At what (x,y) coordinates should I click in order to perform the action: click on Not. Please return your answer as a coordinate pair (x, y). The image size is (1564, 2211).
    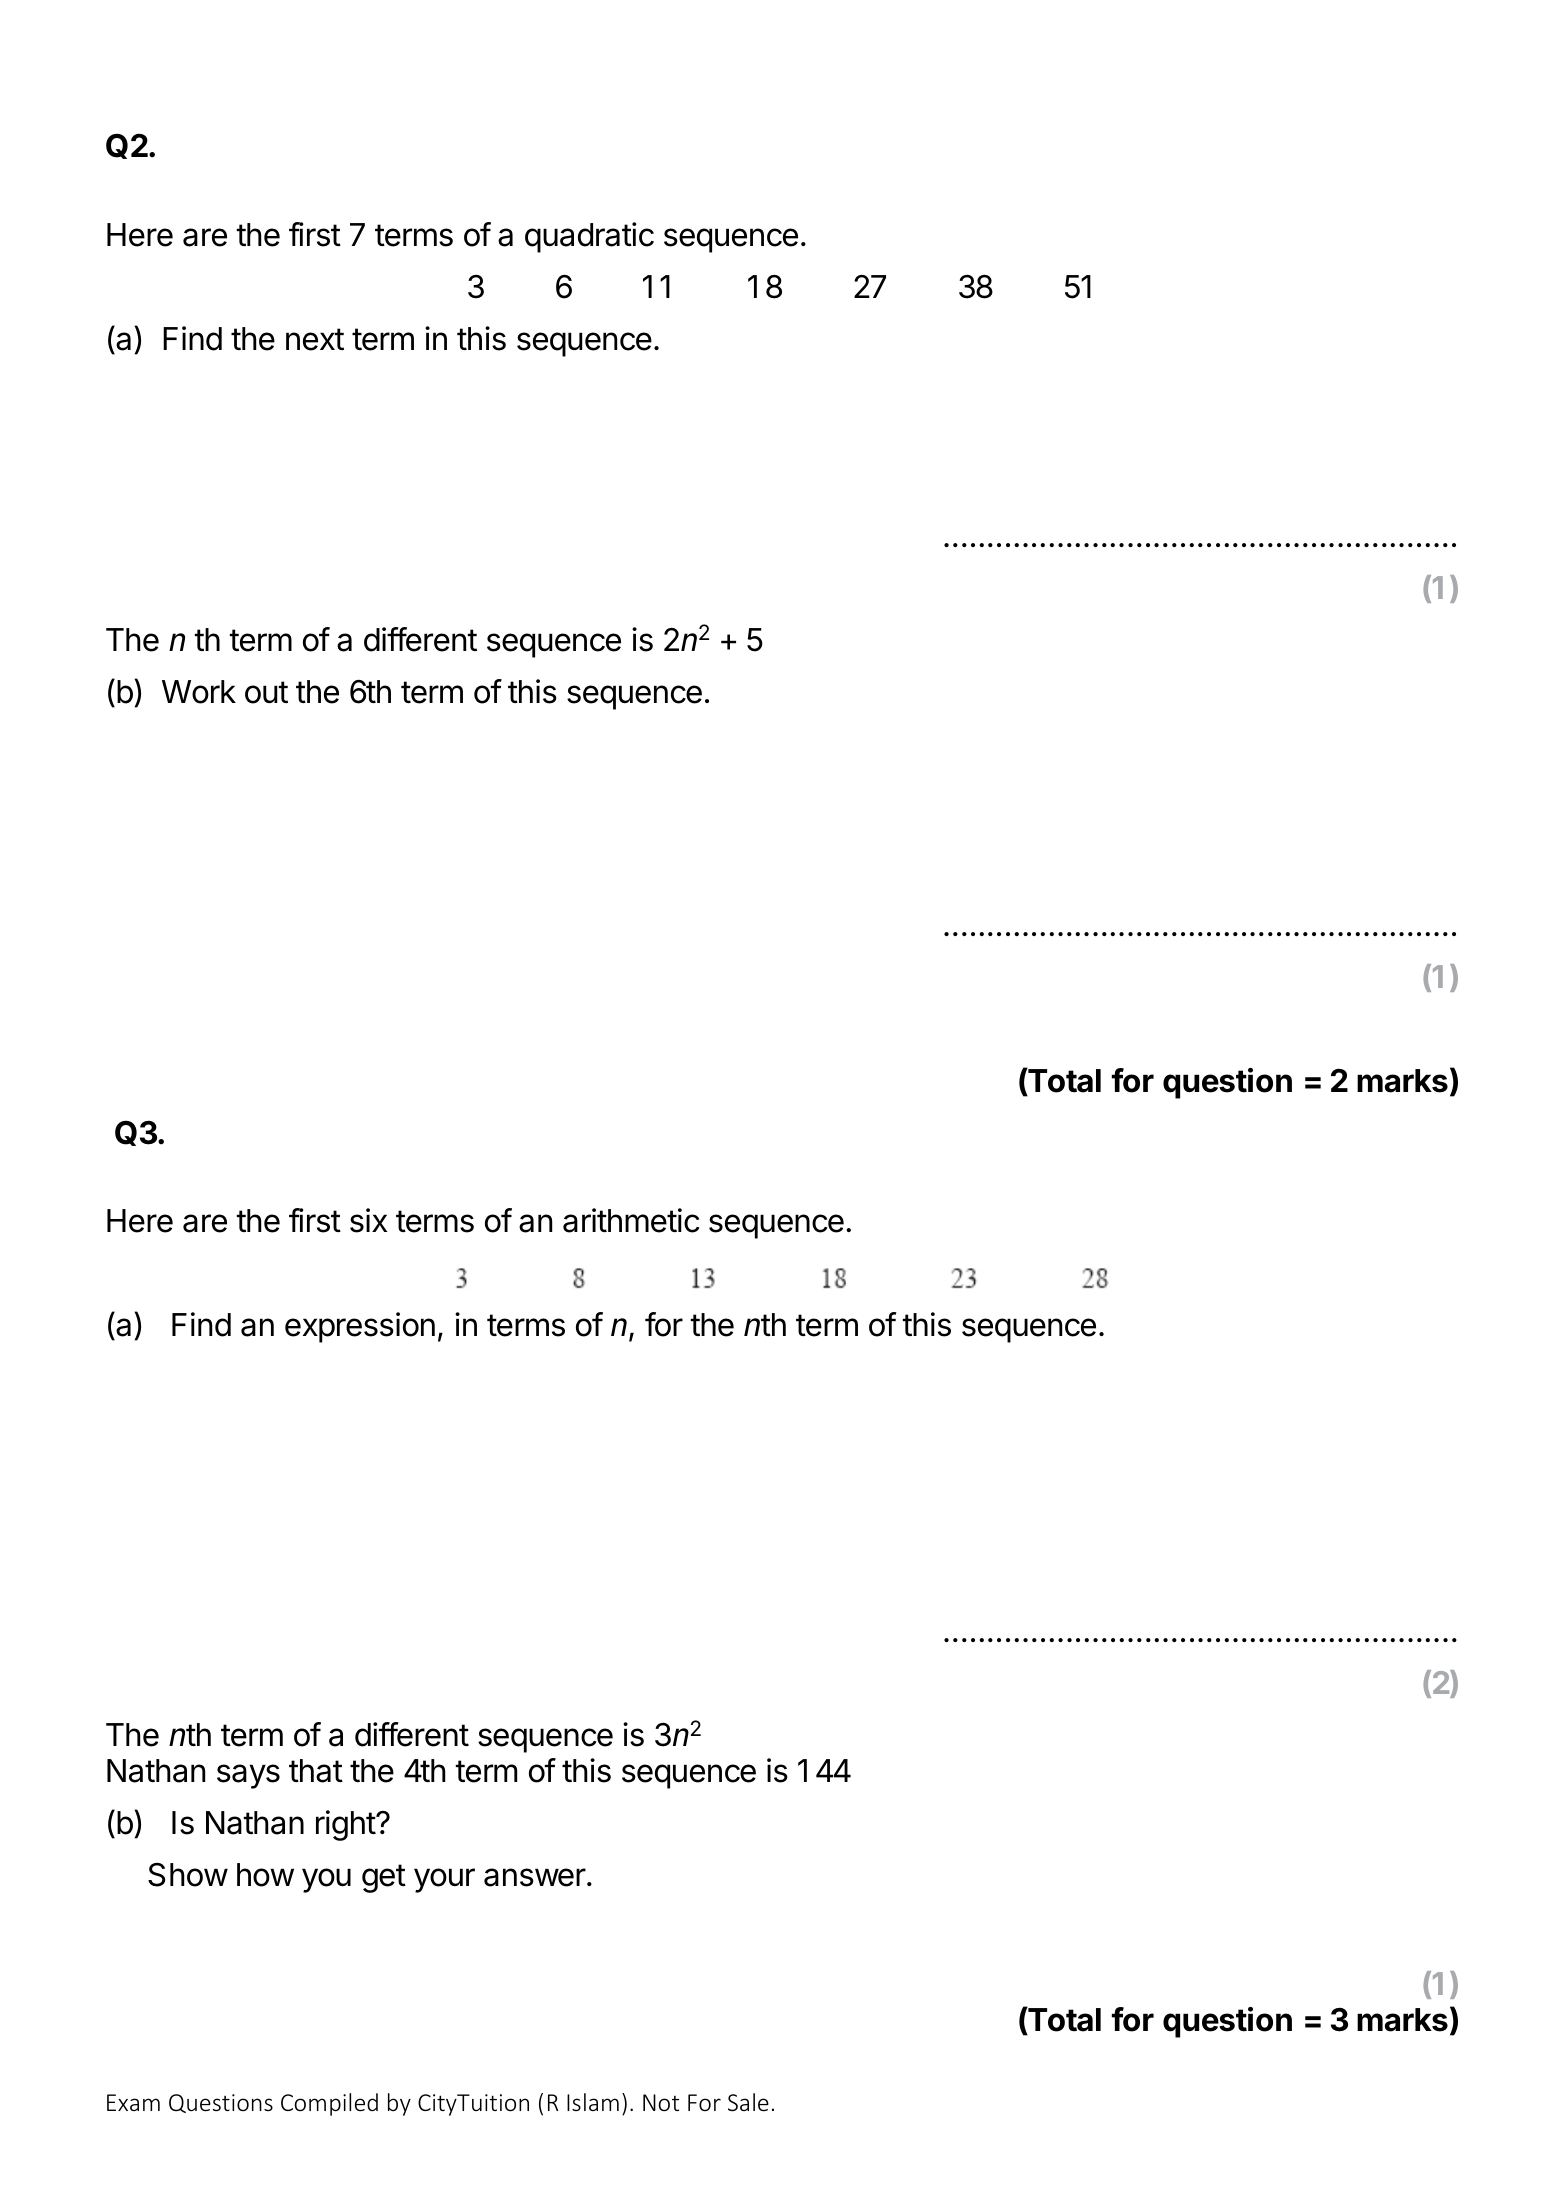
    Looking at the image, I should click on (661, 2102).
